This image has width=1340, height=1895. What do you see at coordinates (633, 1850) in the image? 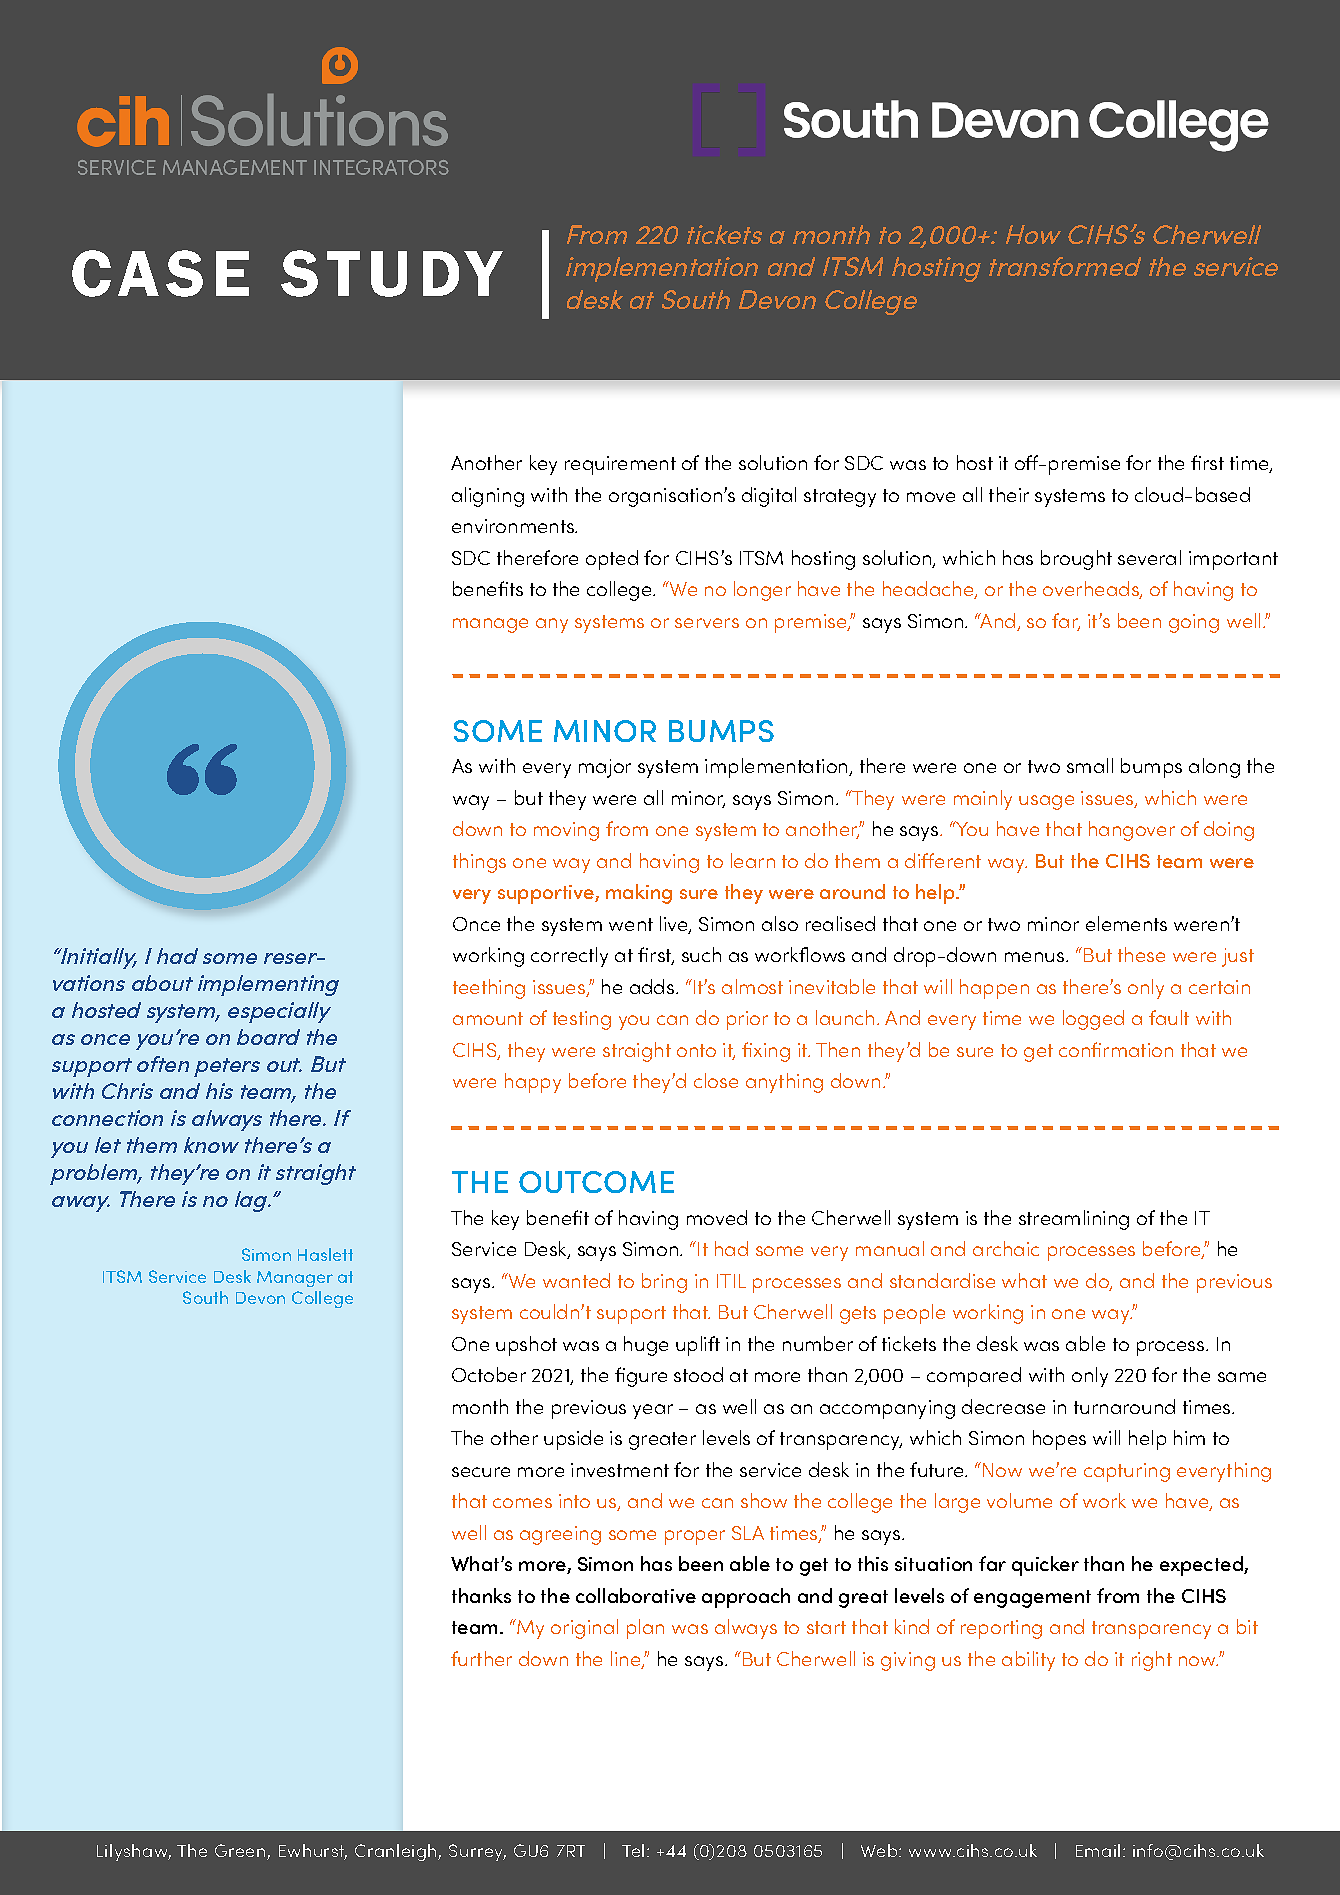
I see `Tel` at bounding box center [633, 1850].
